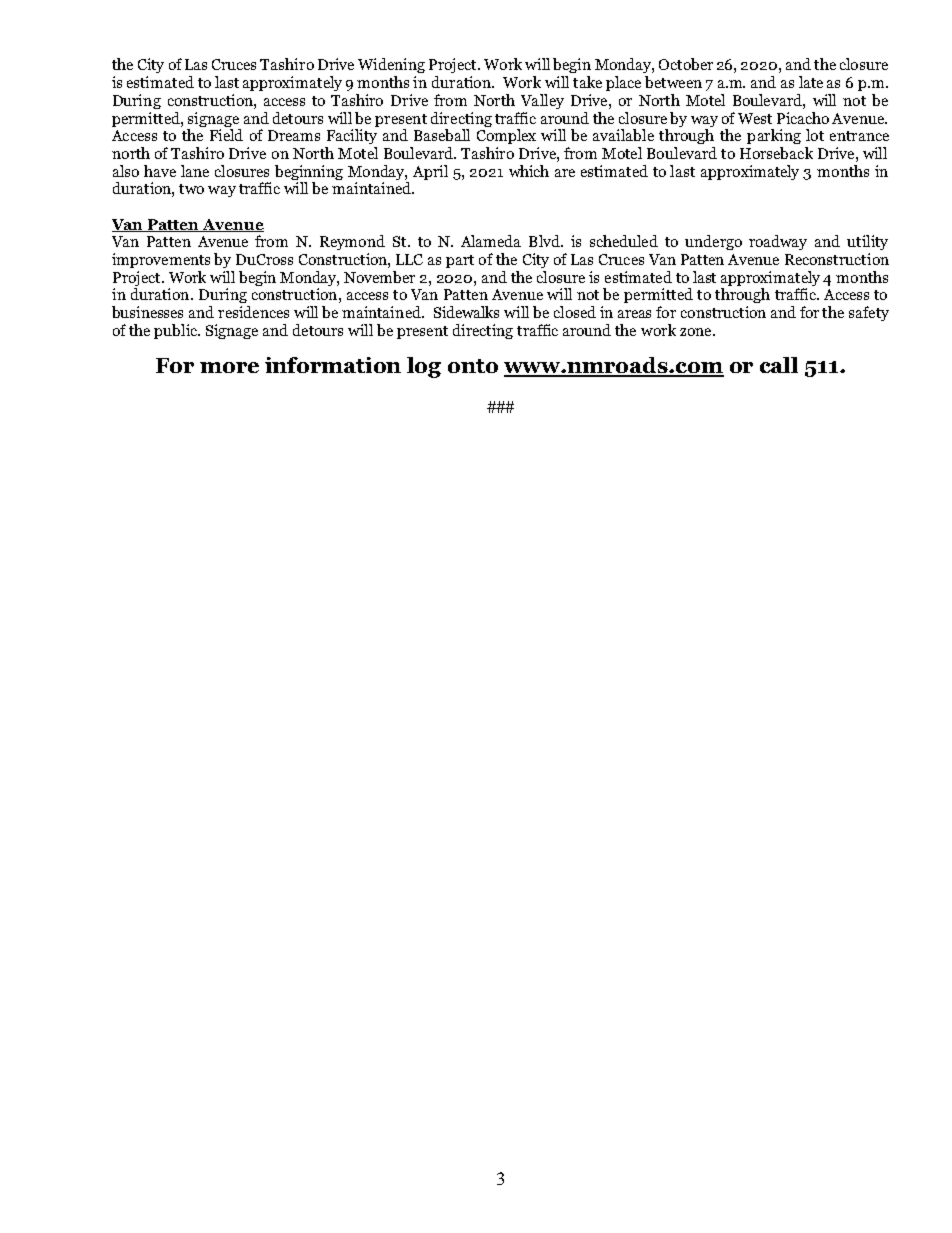 Image resolution: width=952 pixels, height=1233 pixels. Describe the element at coordinates (778, 242) in the screenshot. I see `roadway` at that location.
